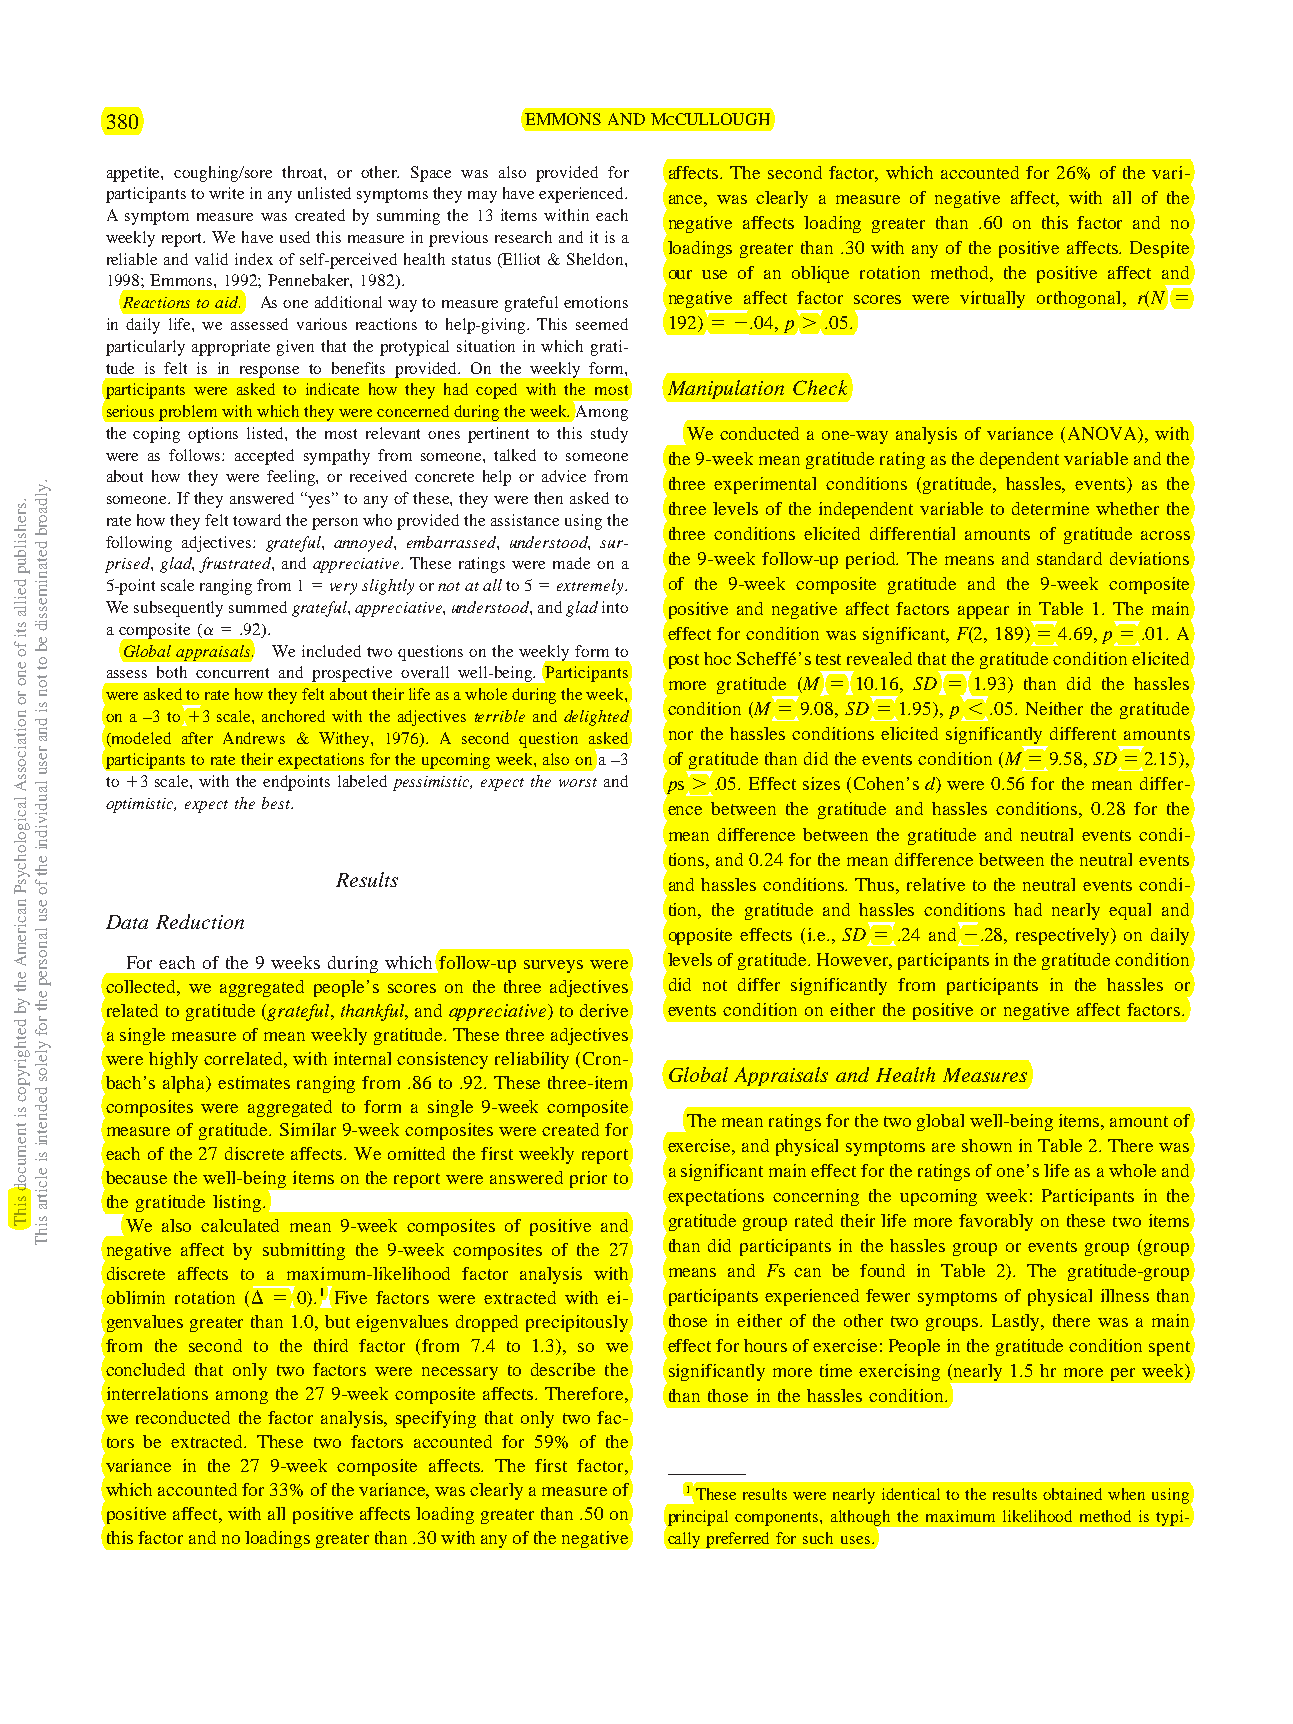  Describe the element at coordinates (987, 1145) in the document. I see `shown` at that location.
